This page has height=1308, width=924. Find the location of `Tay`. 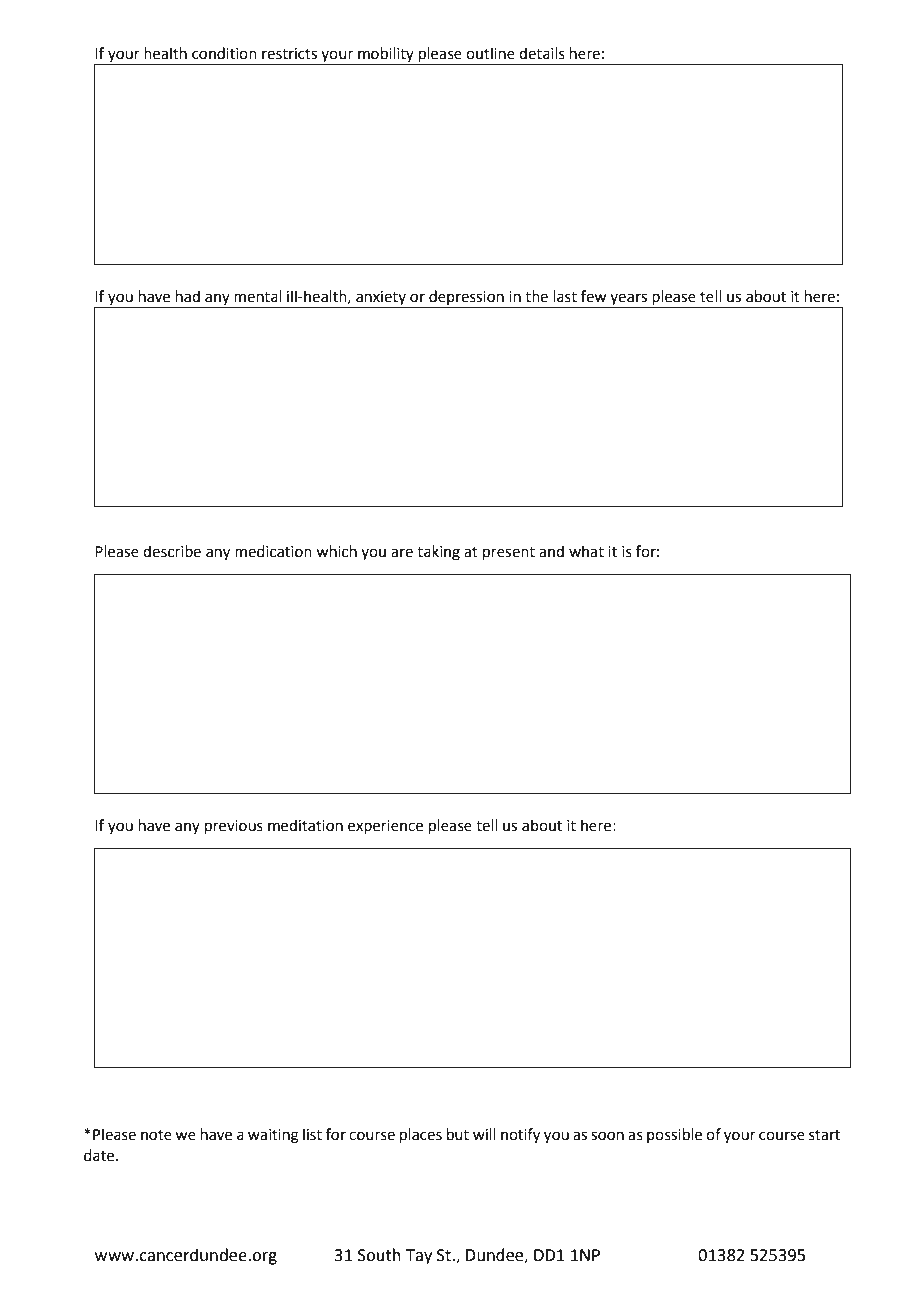

Tay is located at coordinates (419, 1257).
